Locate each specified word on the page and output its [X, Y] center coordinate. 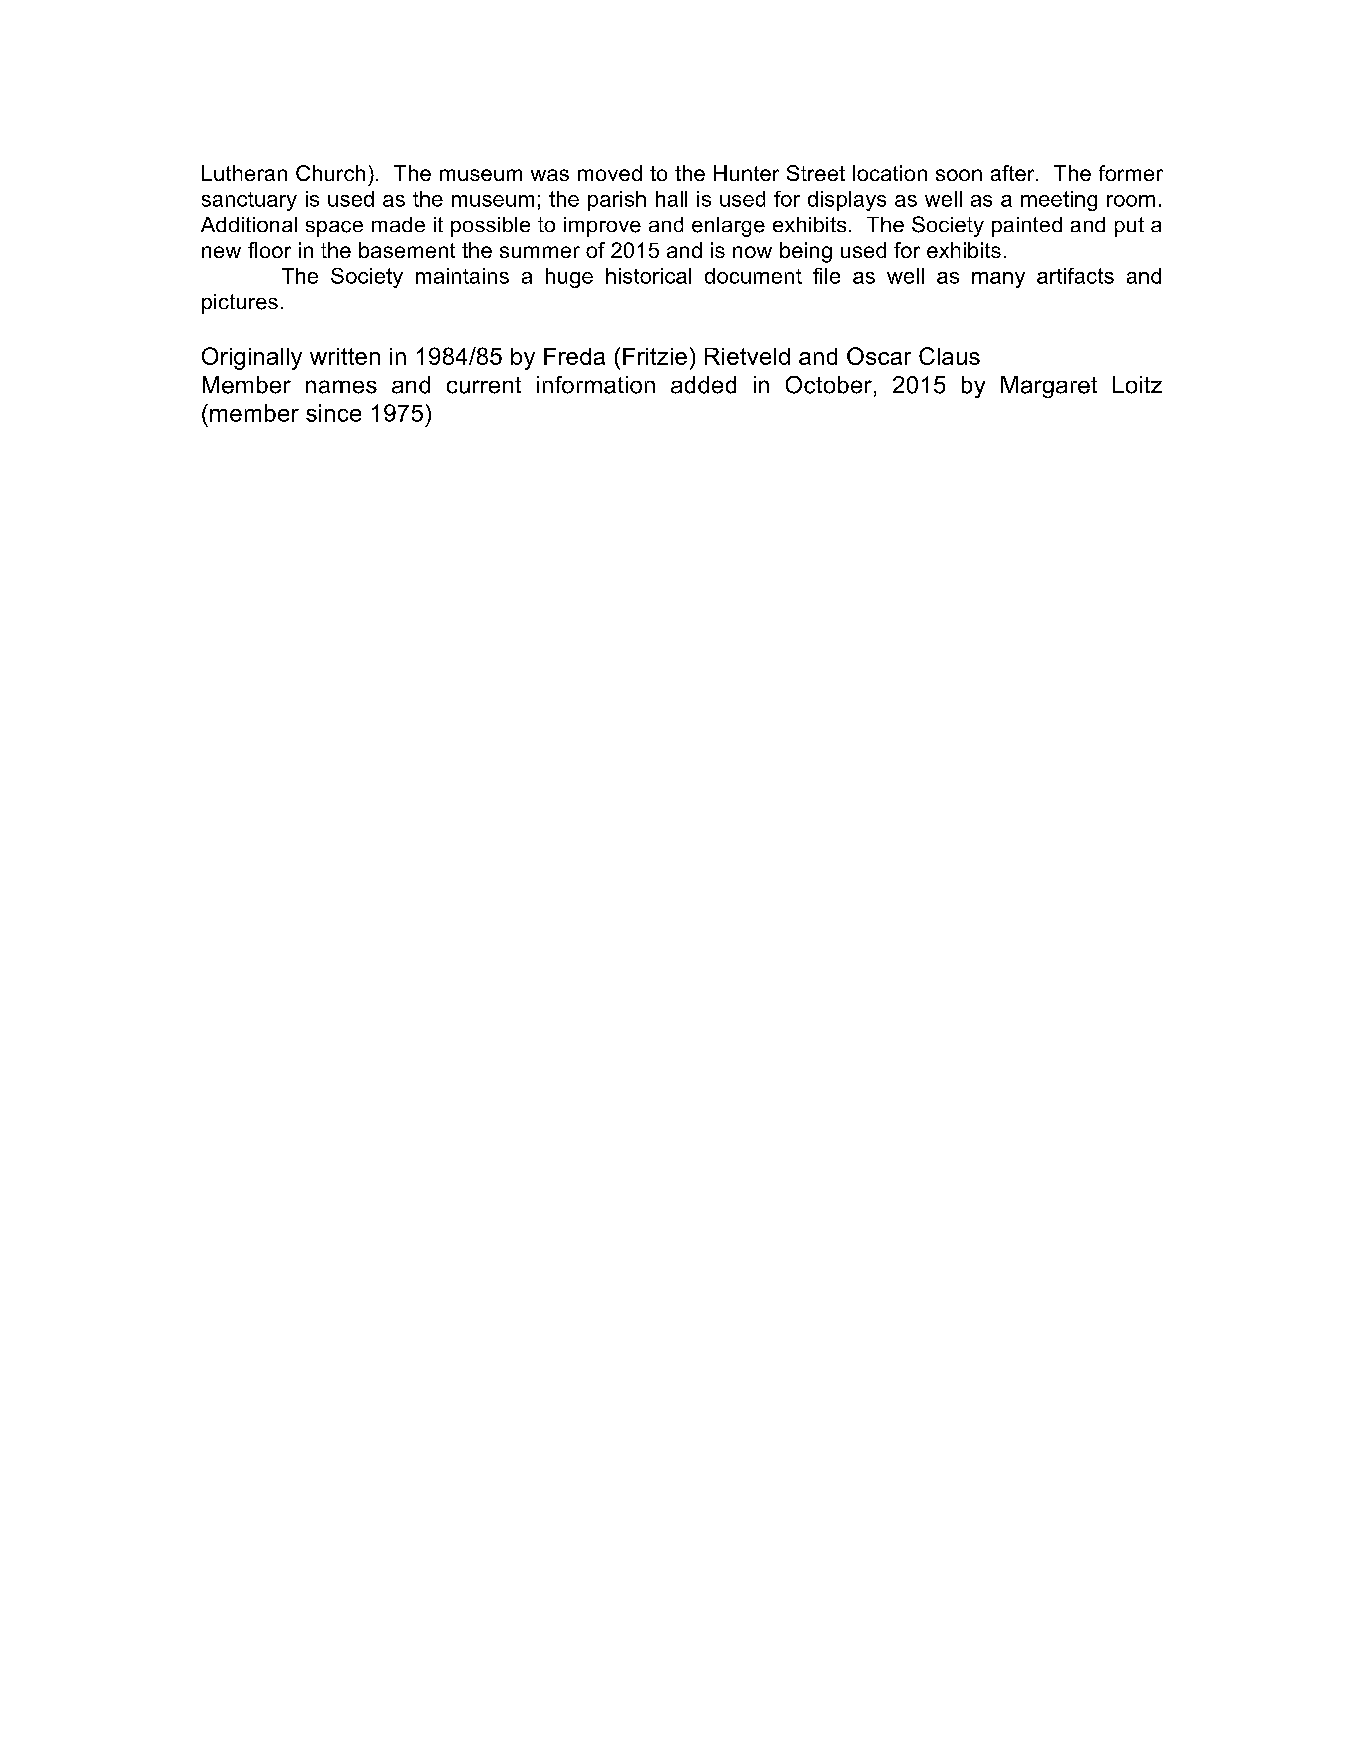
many [998, 280]
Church [330, 173]
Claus [949, 356]
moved [610, 173]
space [334, 229]
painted [1027, 227]
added [703, 385]
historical [648, 276]
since [333, 413]
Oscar [879, 356]
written [345, 356]
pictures [240, 304]
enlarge [728, 227]
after [1014, 173]
